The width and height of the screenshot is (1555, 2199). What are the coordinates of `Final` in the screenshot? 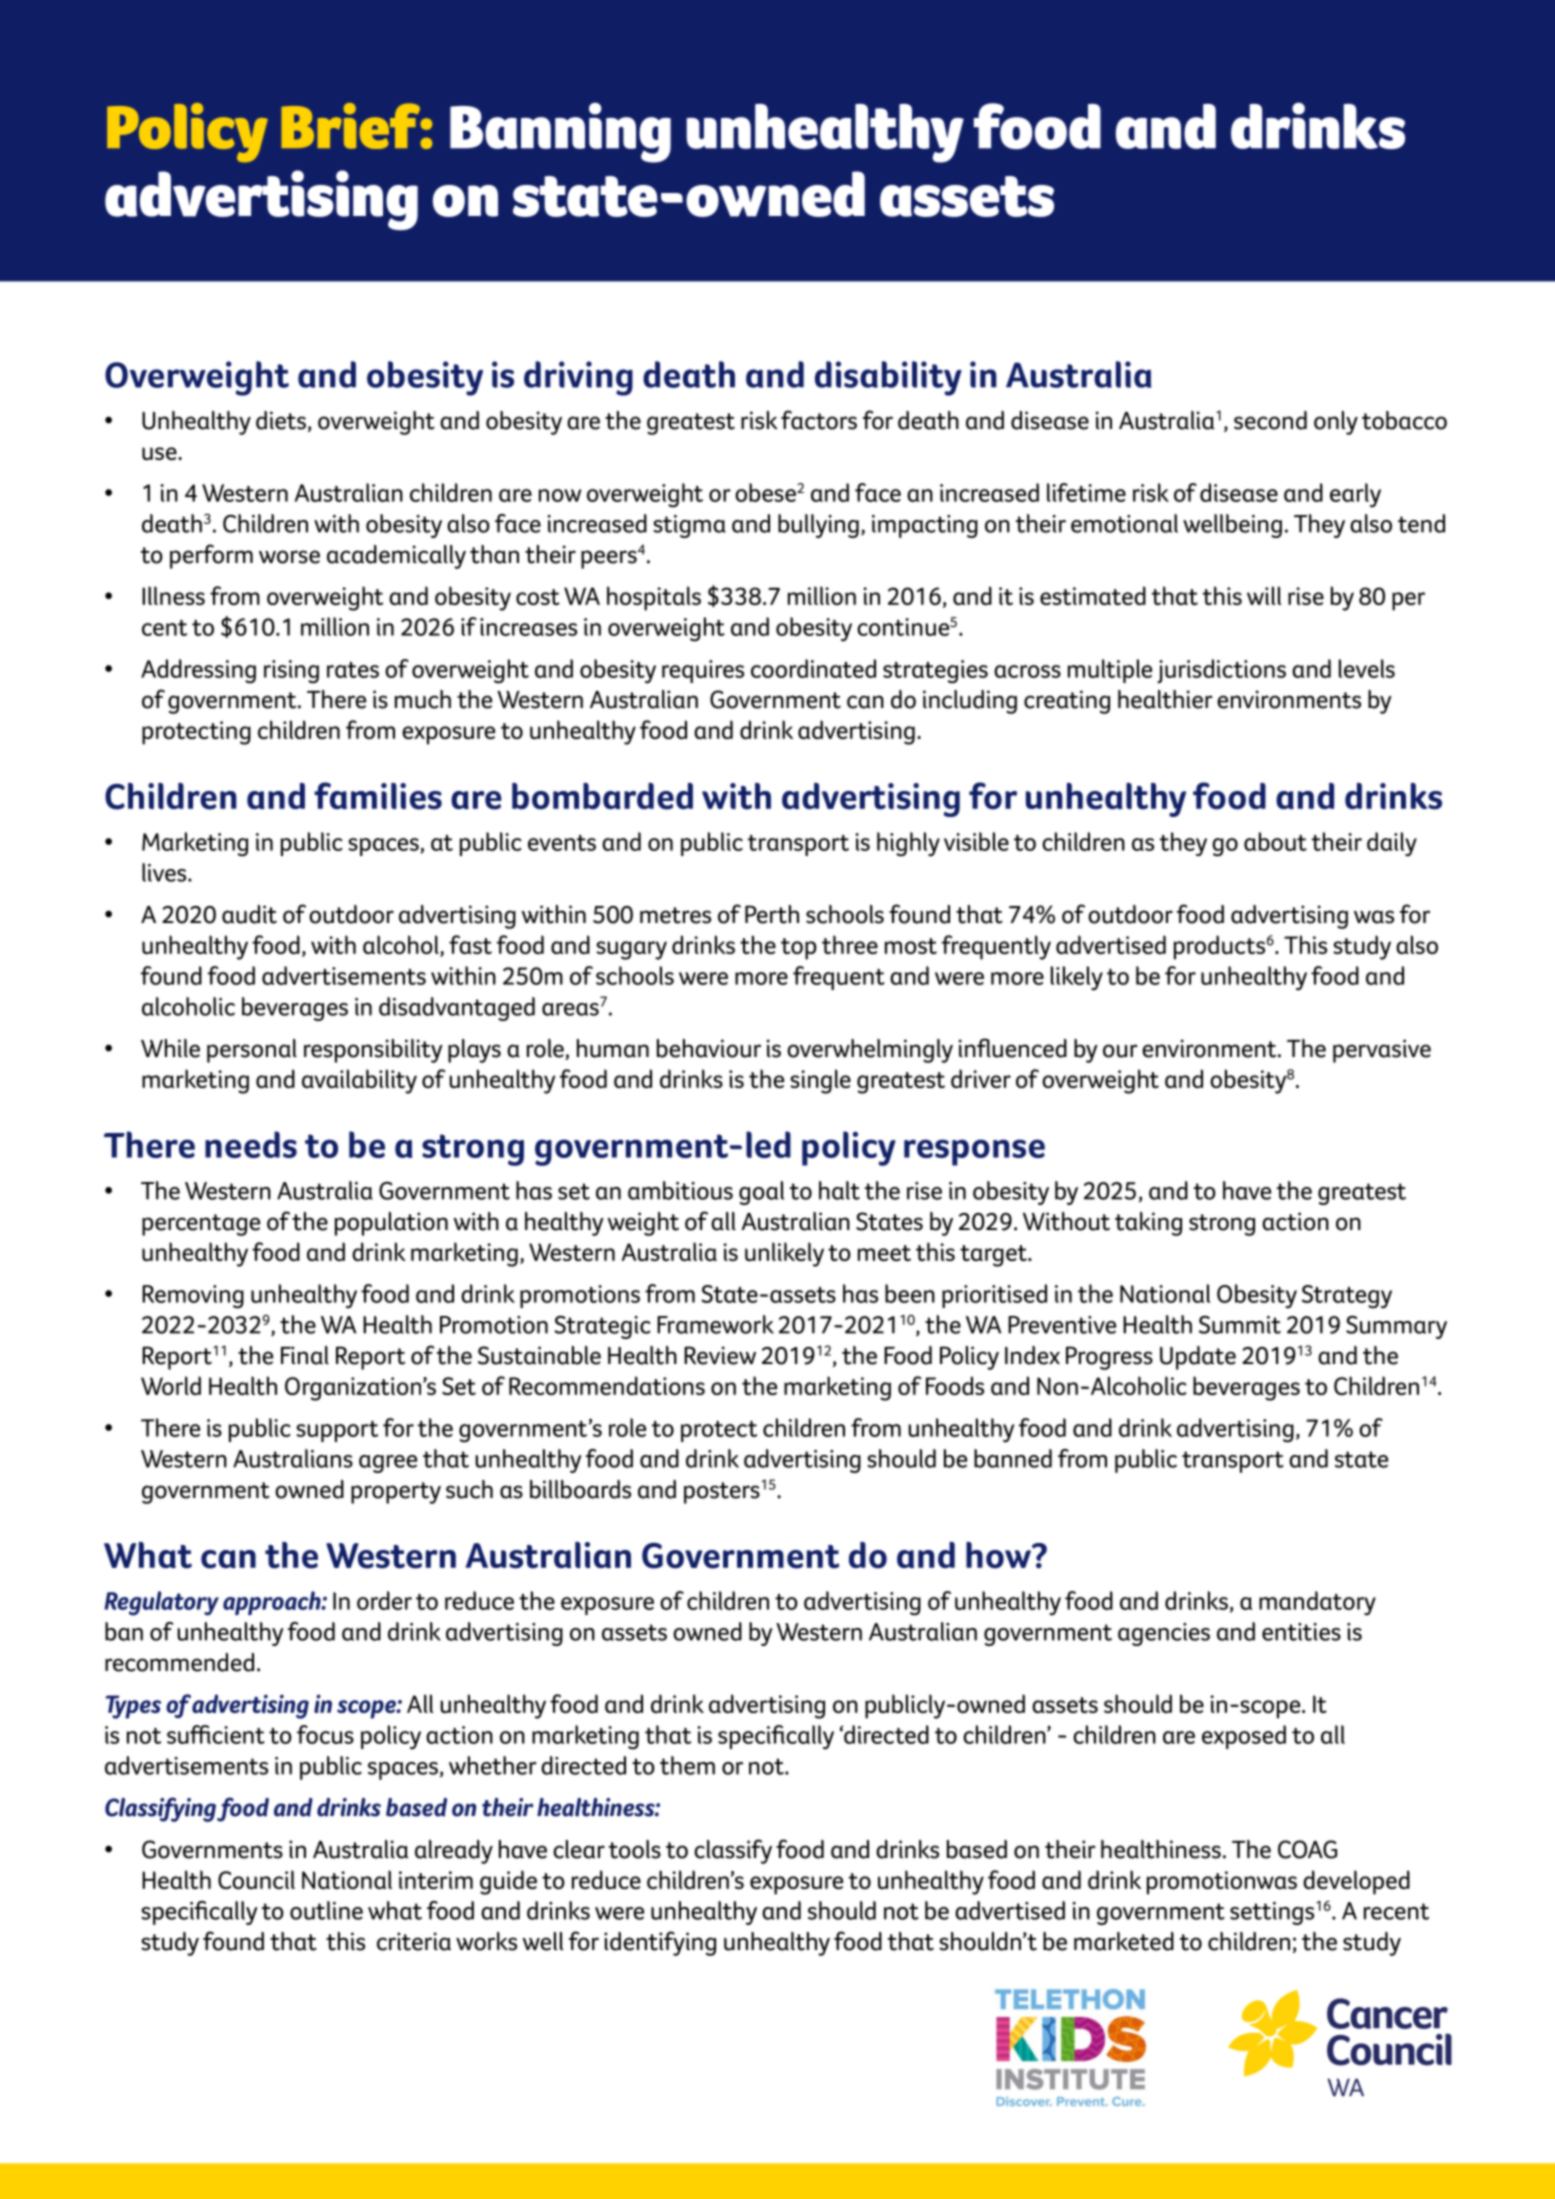 It's located at (305, 1355).
